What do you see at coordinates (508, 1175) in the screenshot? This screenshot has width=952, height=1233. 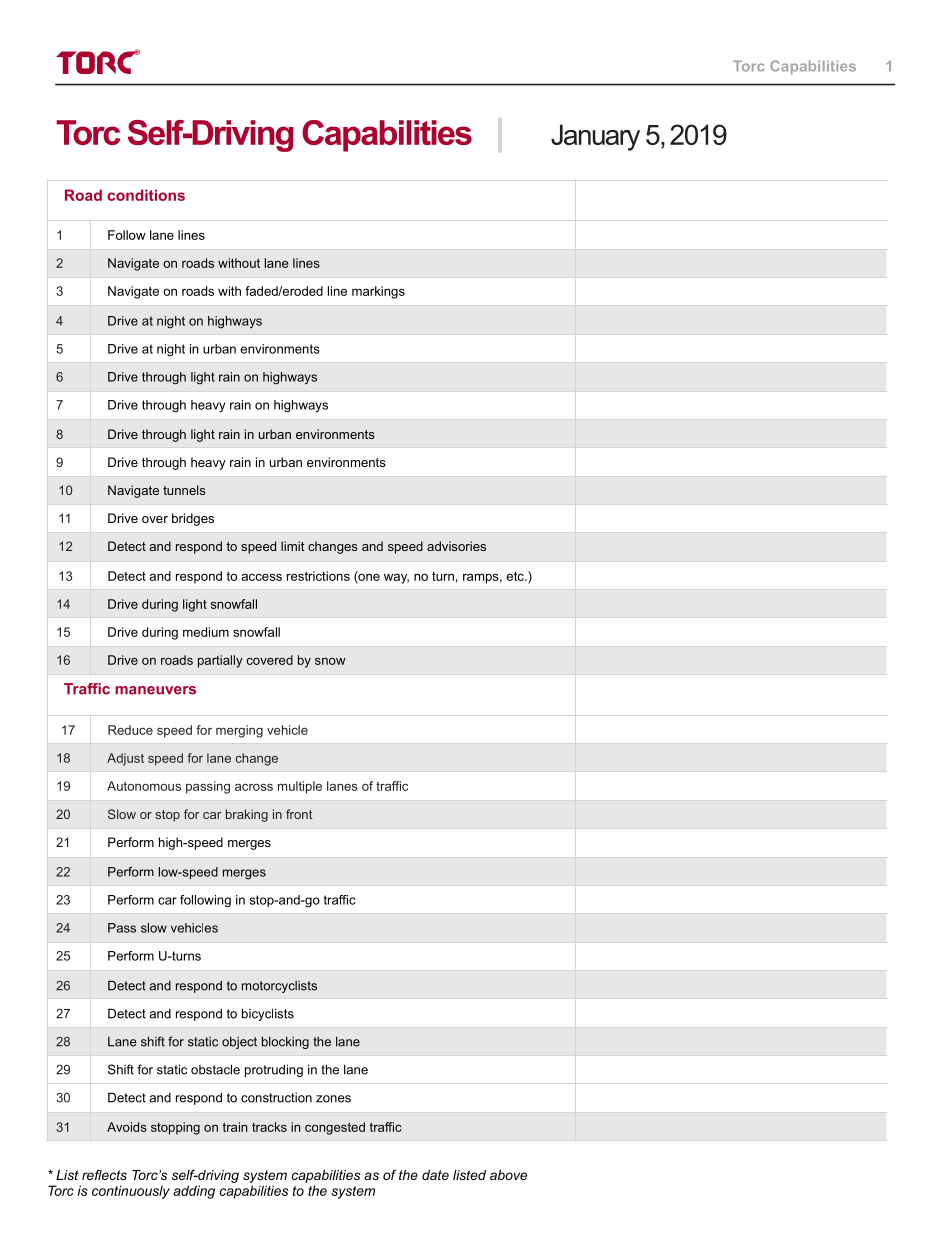 I see `above` at bounding box center [508, 1175].
